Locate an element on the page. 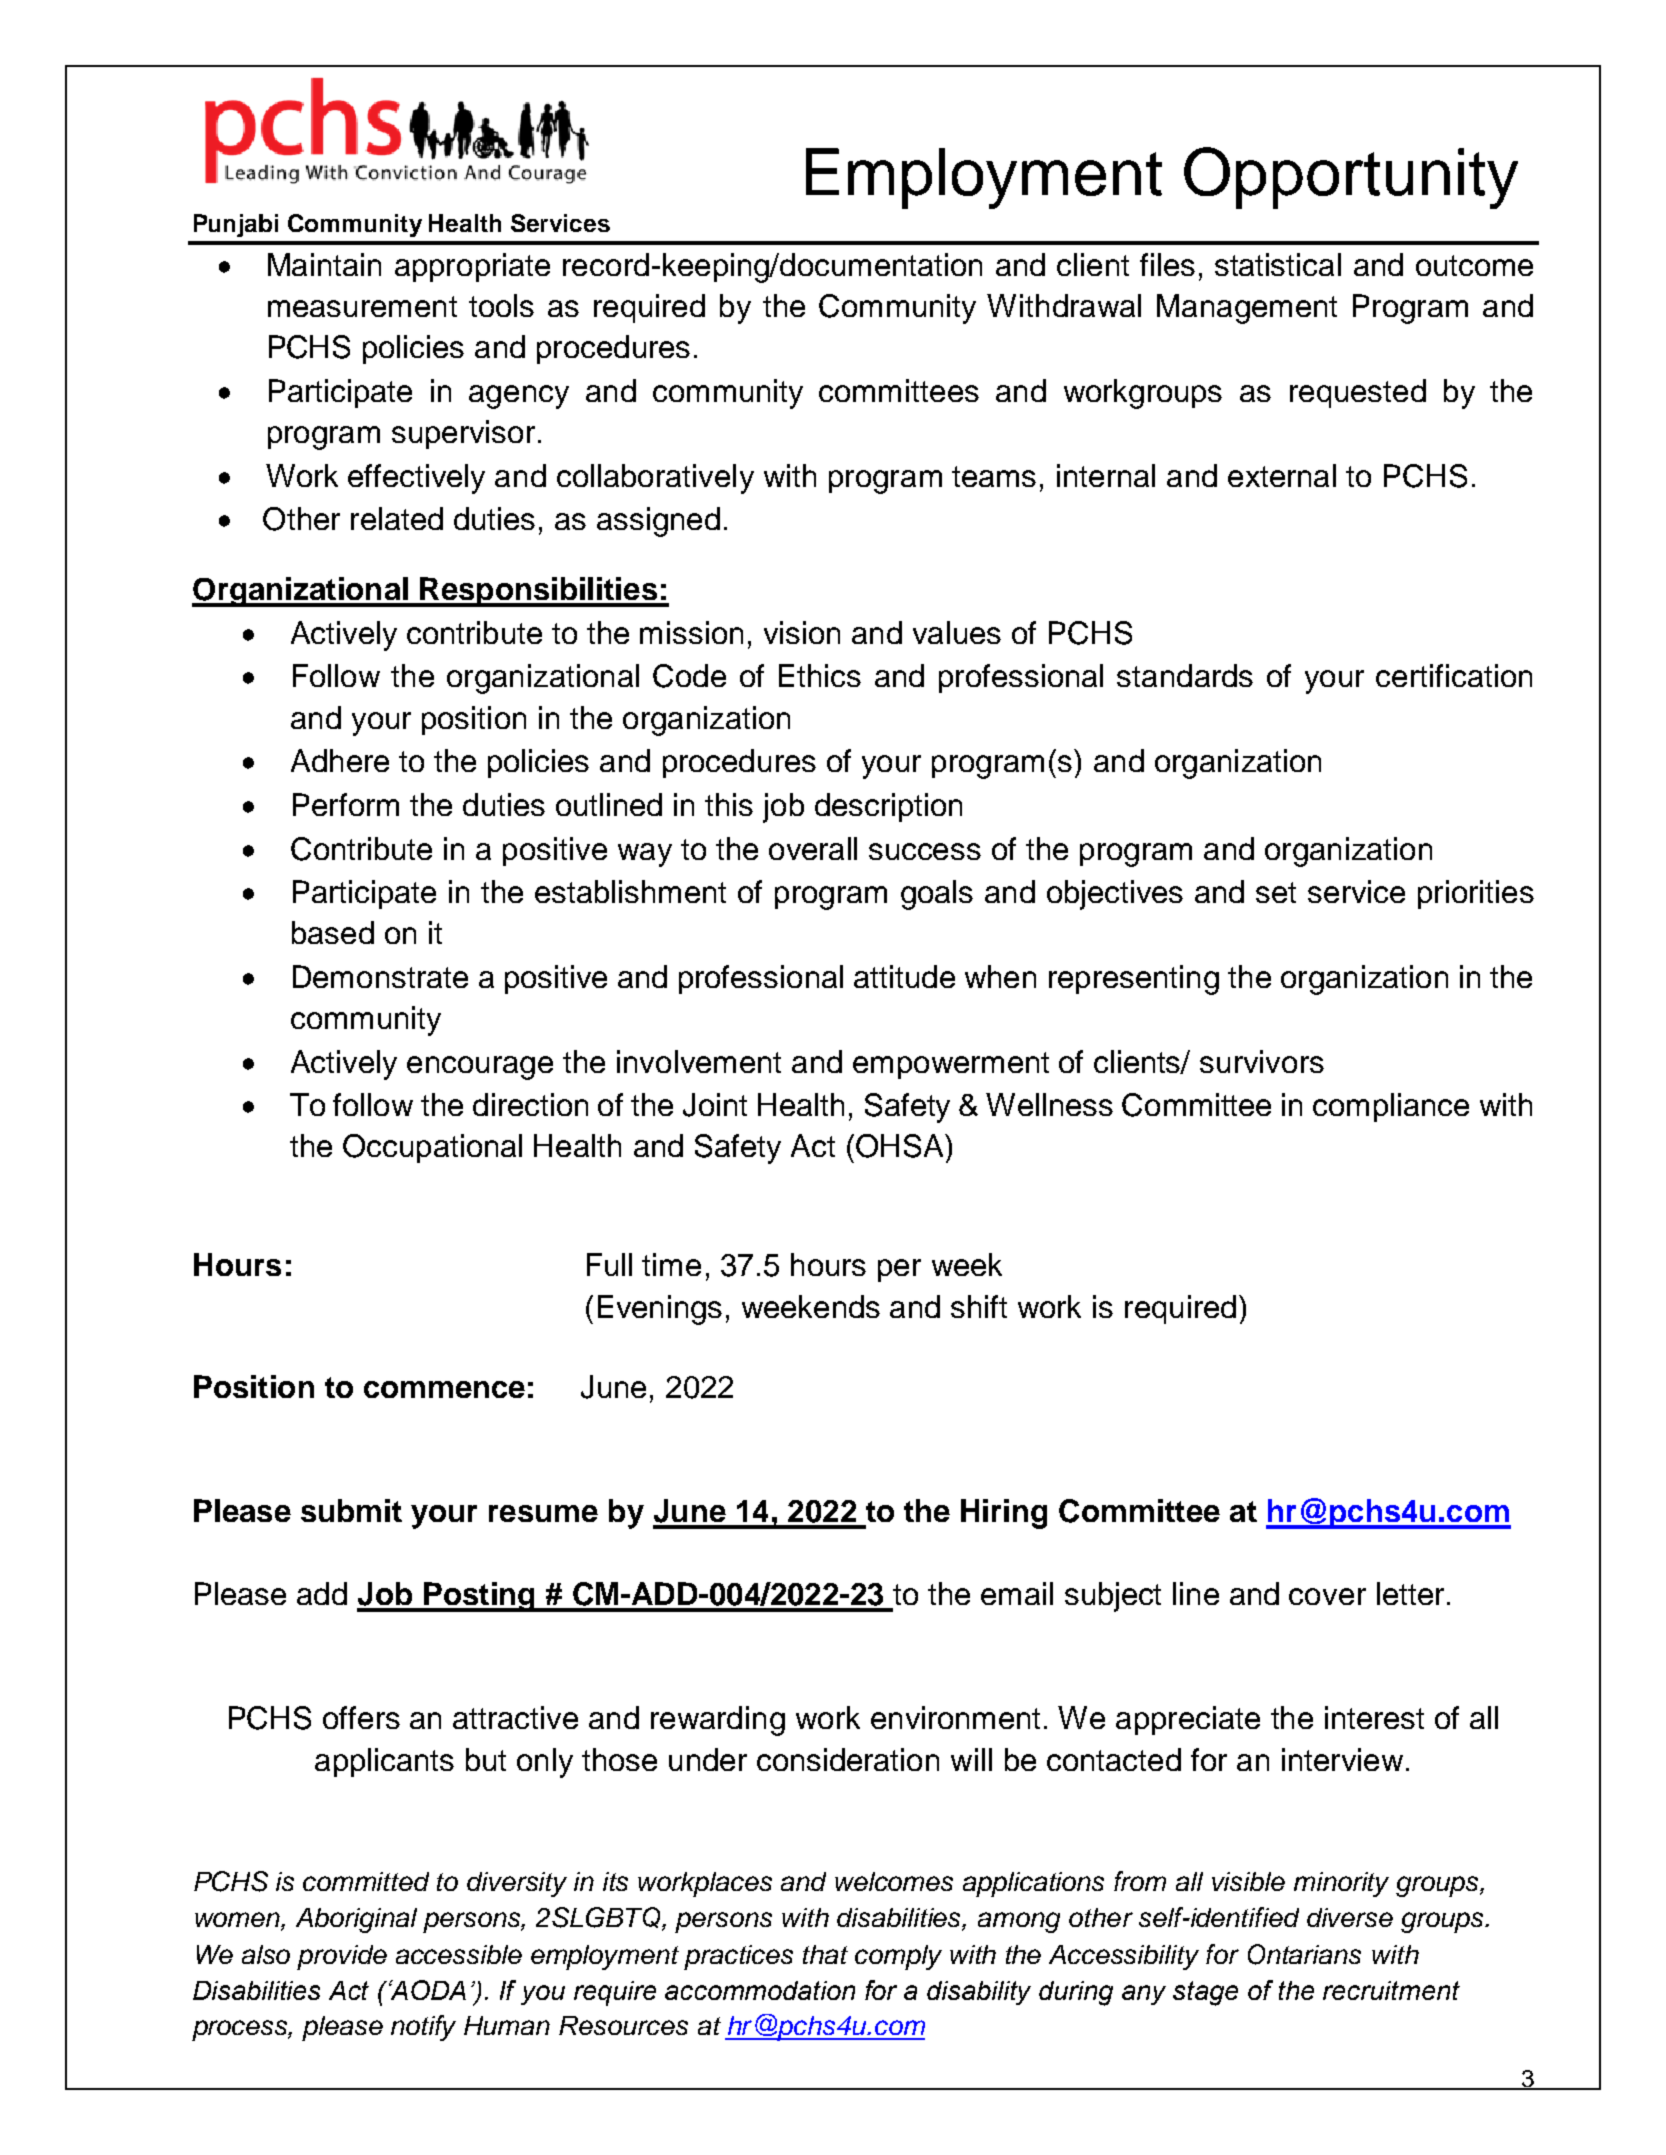 The image size is (1666, 2155). commence is located at coordinates (444, 1389).
